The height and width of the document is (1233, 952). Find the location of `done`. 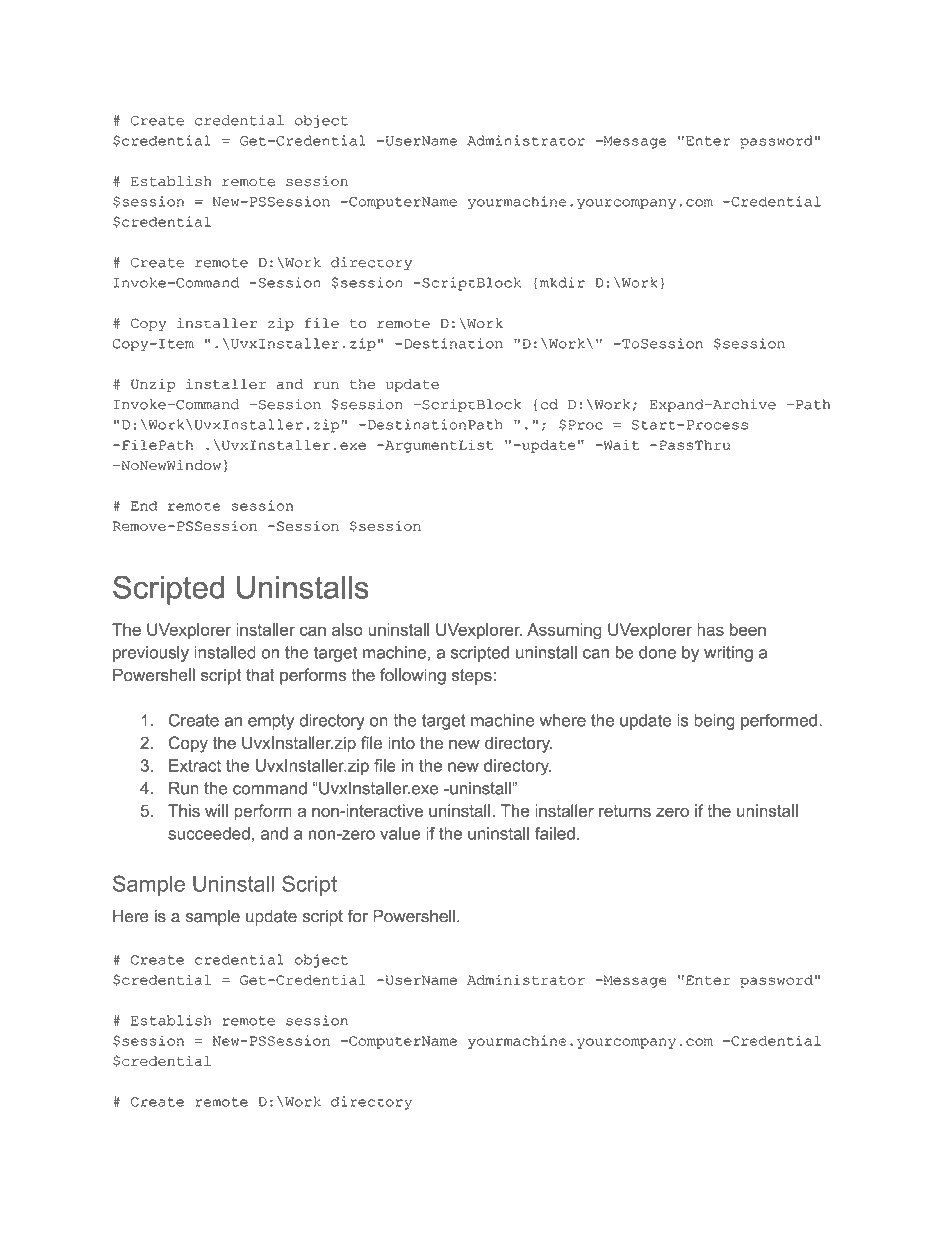

done is located at coordinates (657, 652).
